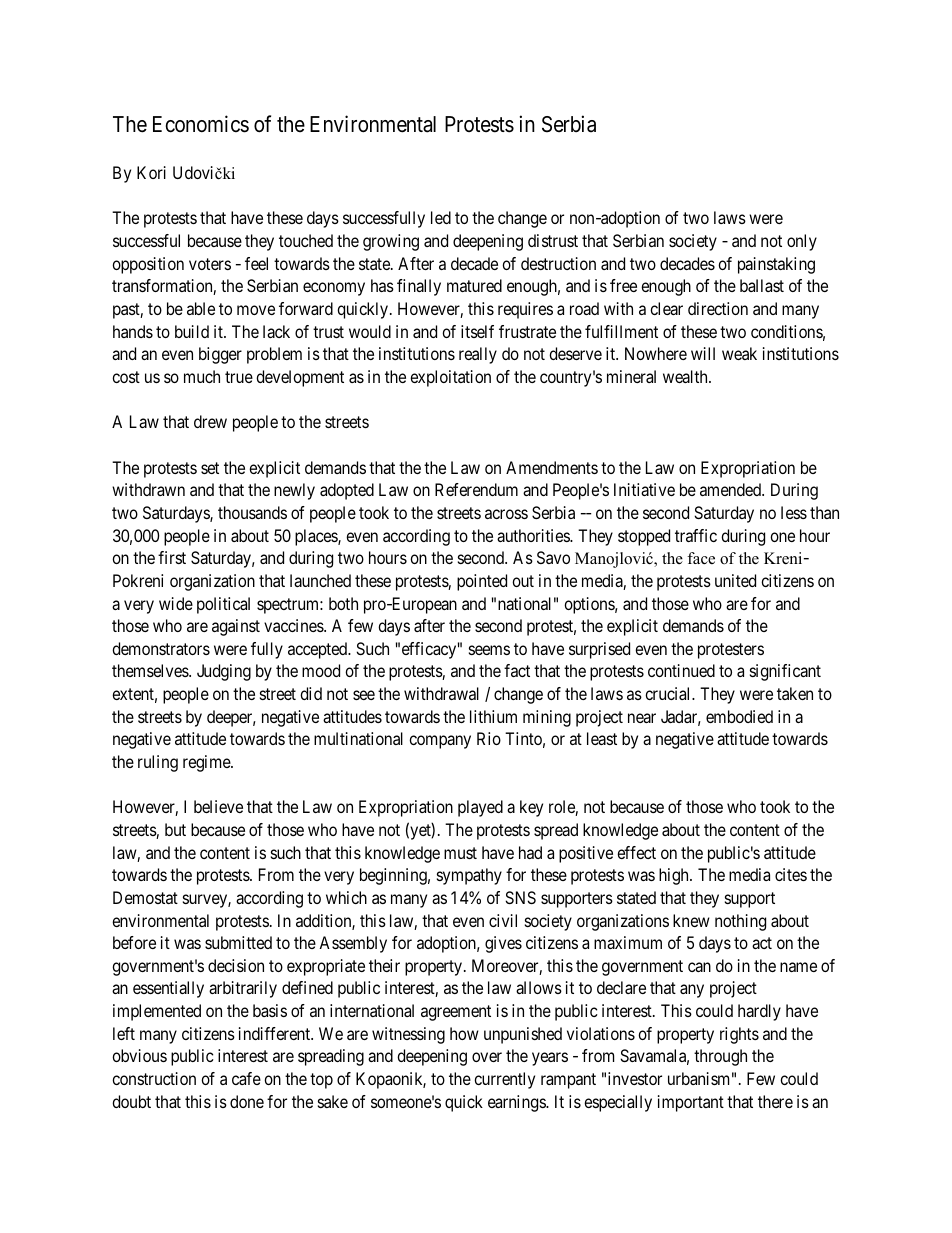  I want to click on only, so click(802, 242).
